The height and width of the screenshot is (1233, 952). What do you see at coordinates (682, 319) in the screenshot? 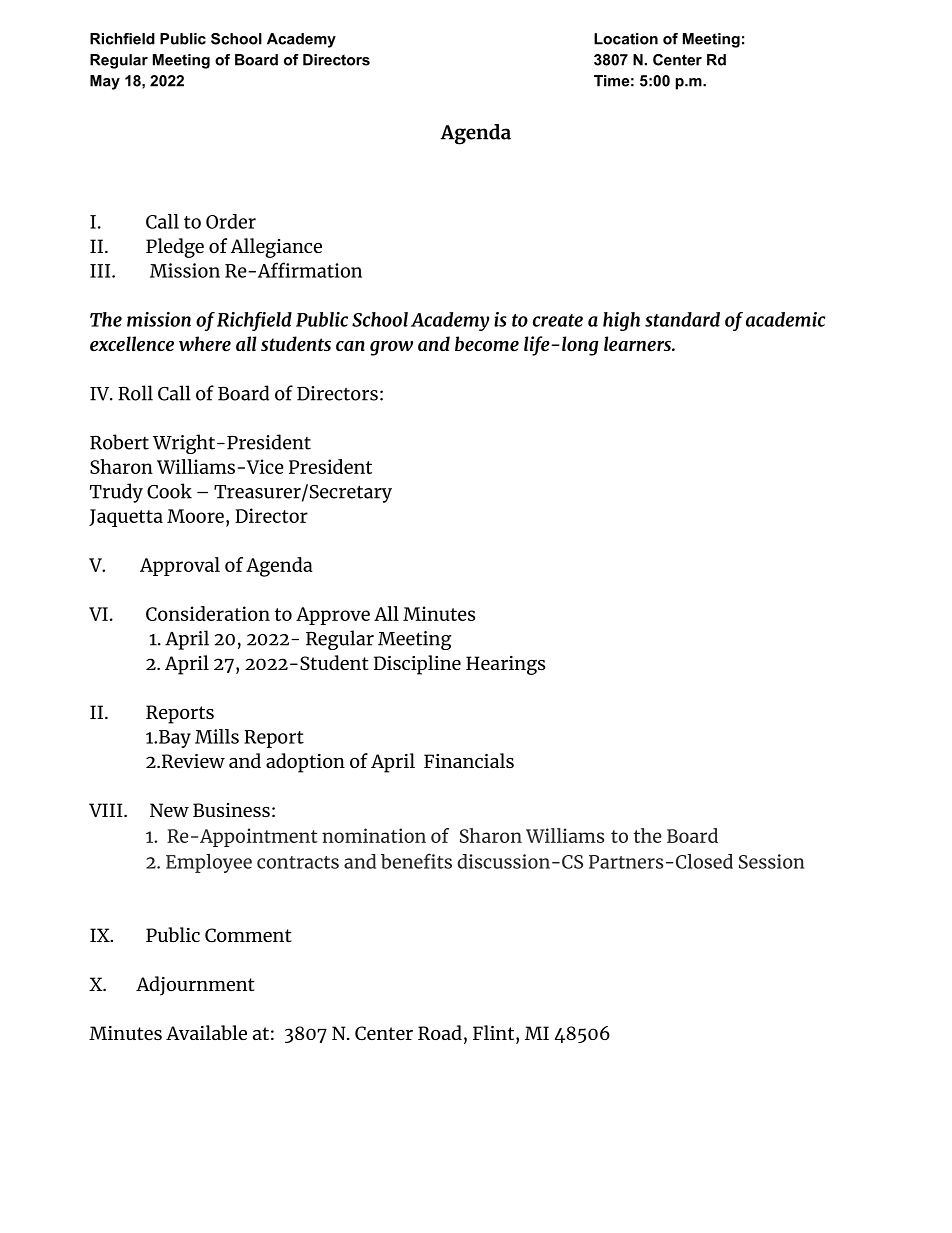
I see `standard` at bounding box center [682, 319].
